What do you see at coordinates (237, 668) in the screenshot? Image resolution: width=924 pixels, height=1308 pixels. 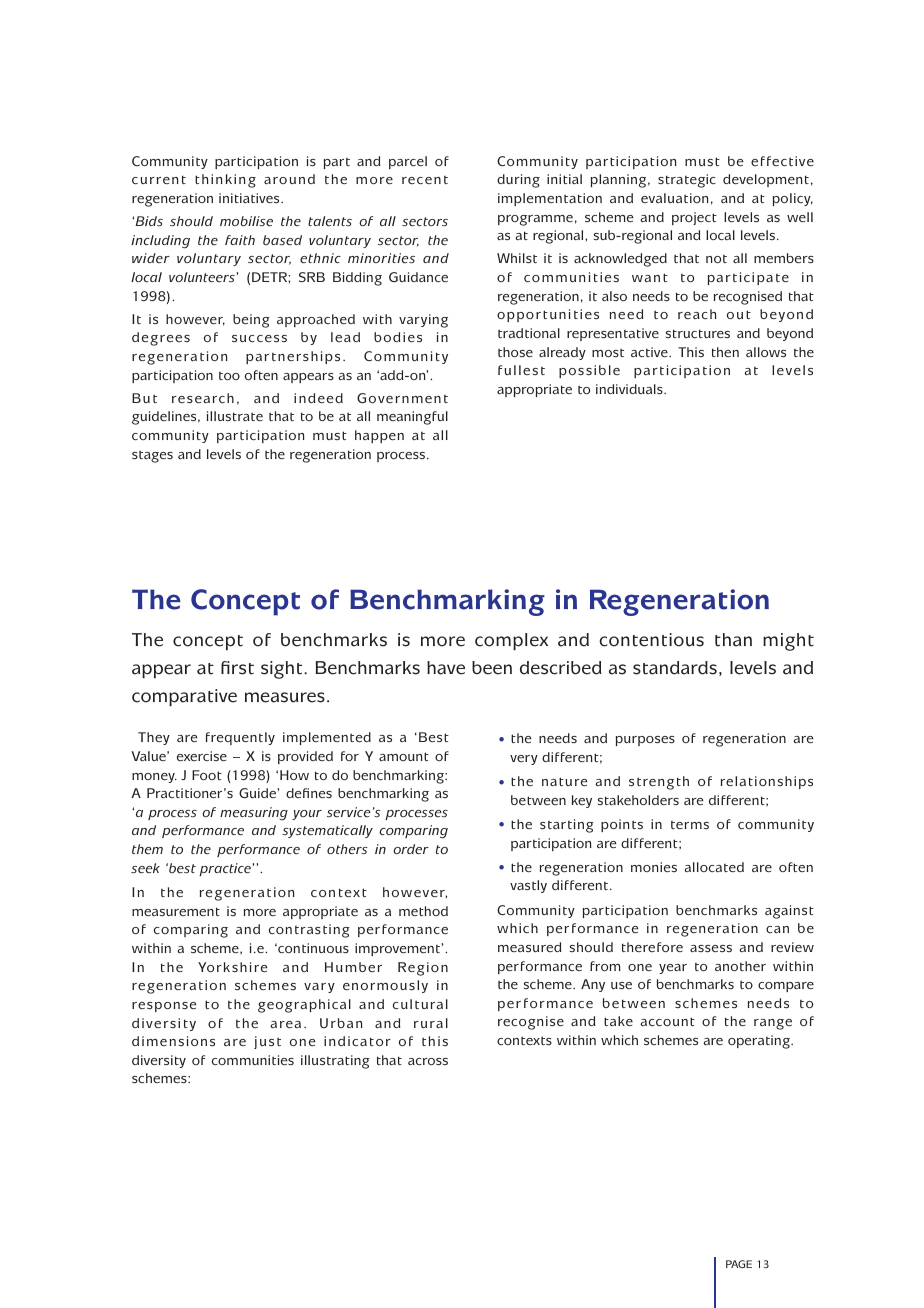 I see `first` at bounding box center [237, 668].
